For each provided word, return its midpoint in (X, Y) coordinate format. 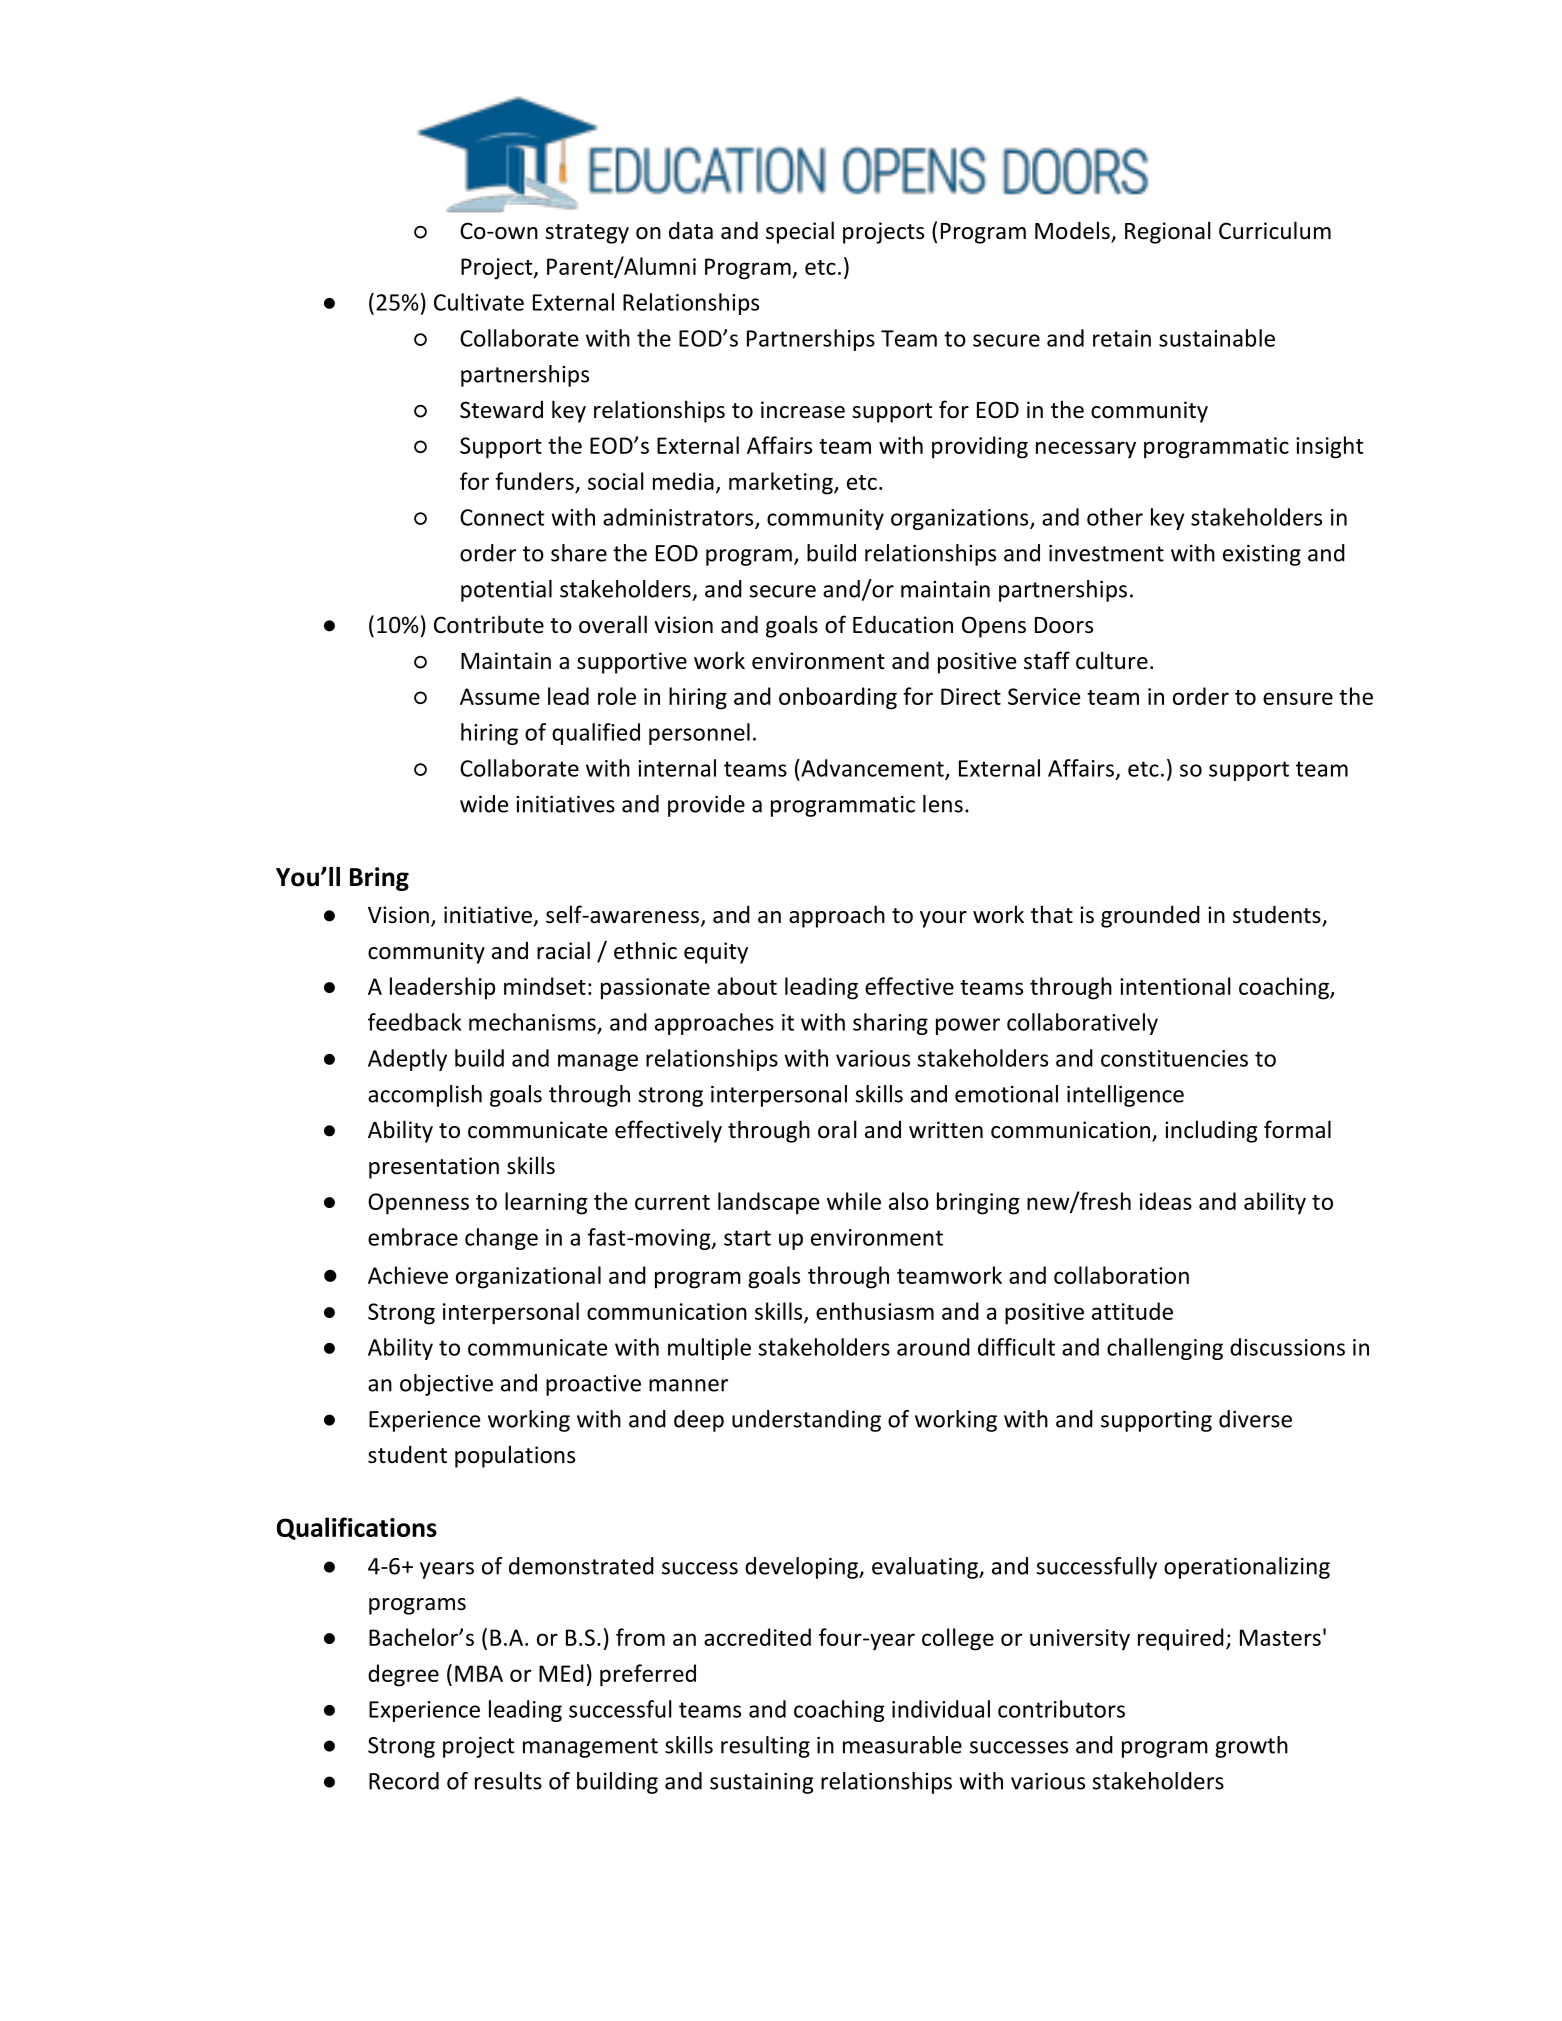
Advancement (872, 769)
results (508, 1781)
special (800, 232)
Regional (1168, 232)
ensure (1298, 698)
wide (484, 804)
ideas (1166, 1201)
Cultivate (479, 302)
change (501, 1239)
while (854, 1201)
